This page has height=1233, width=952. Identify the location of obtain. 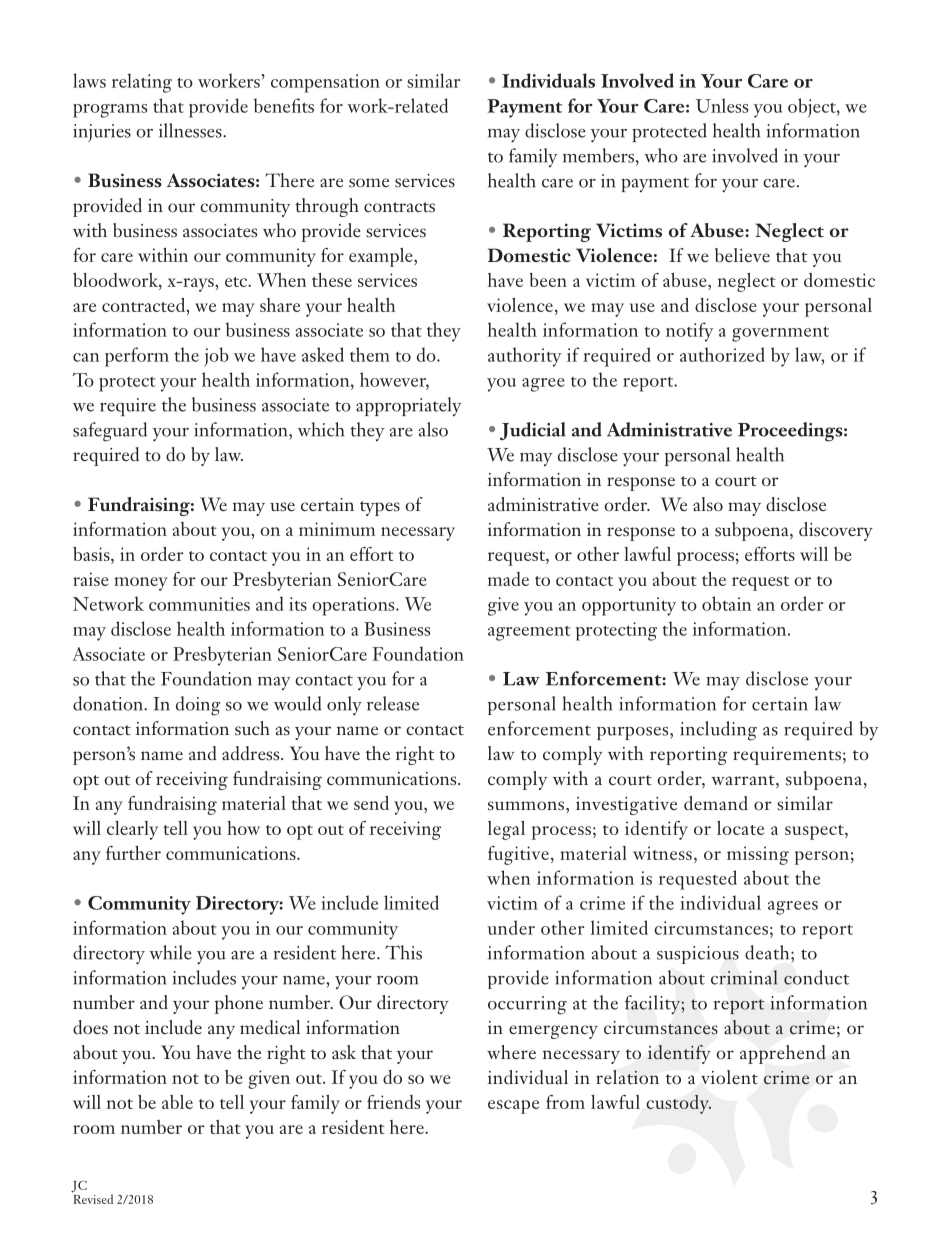
(727, 603).
